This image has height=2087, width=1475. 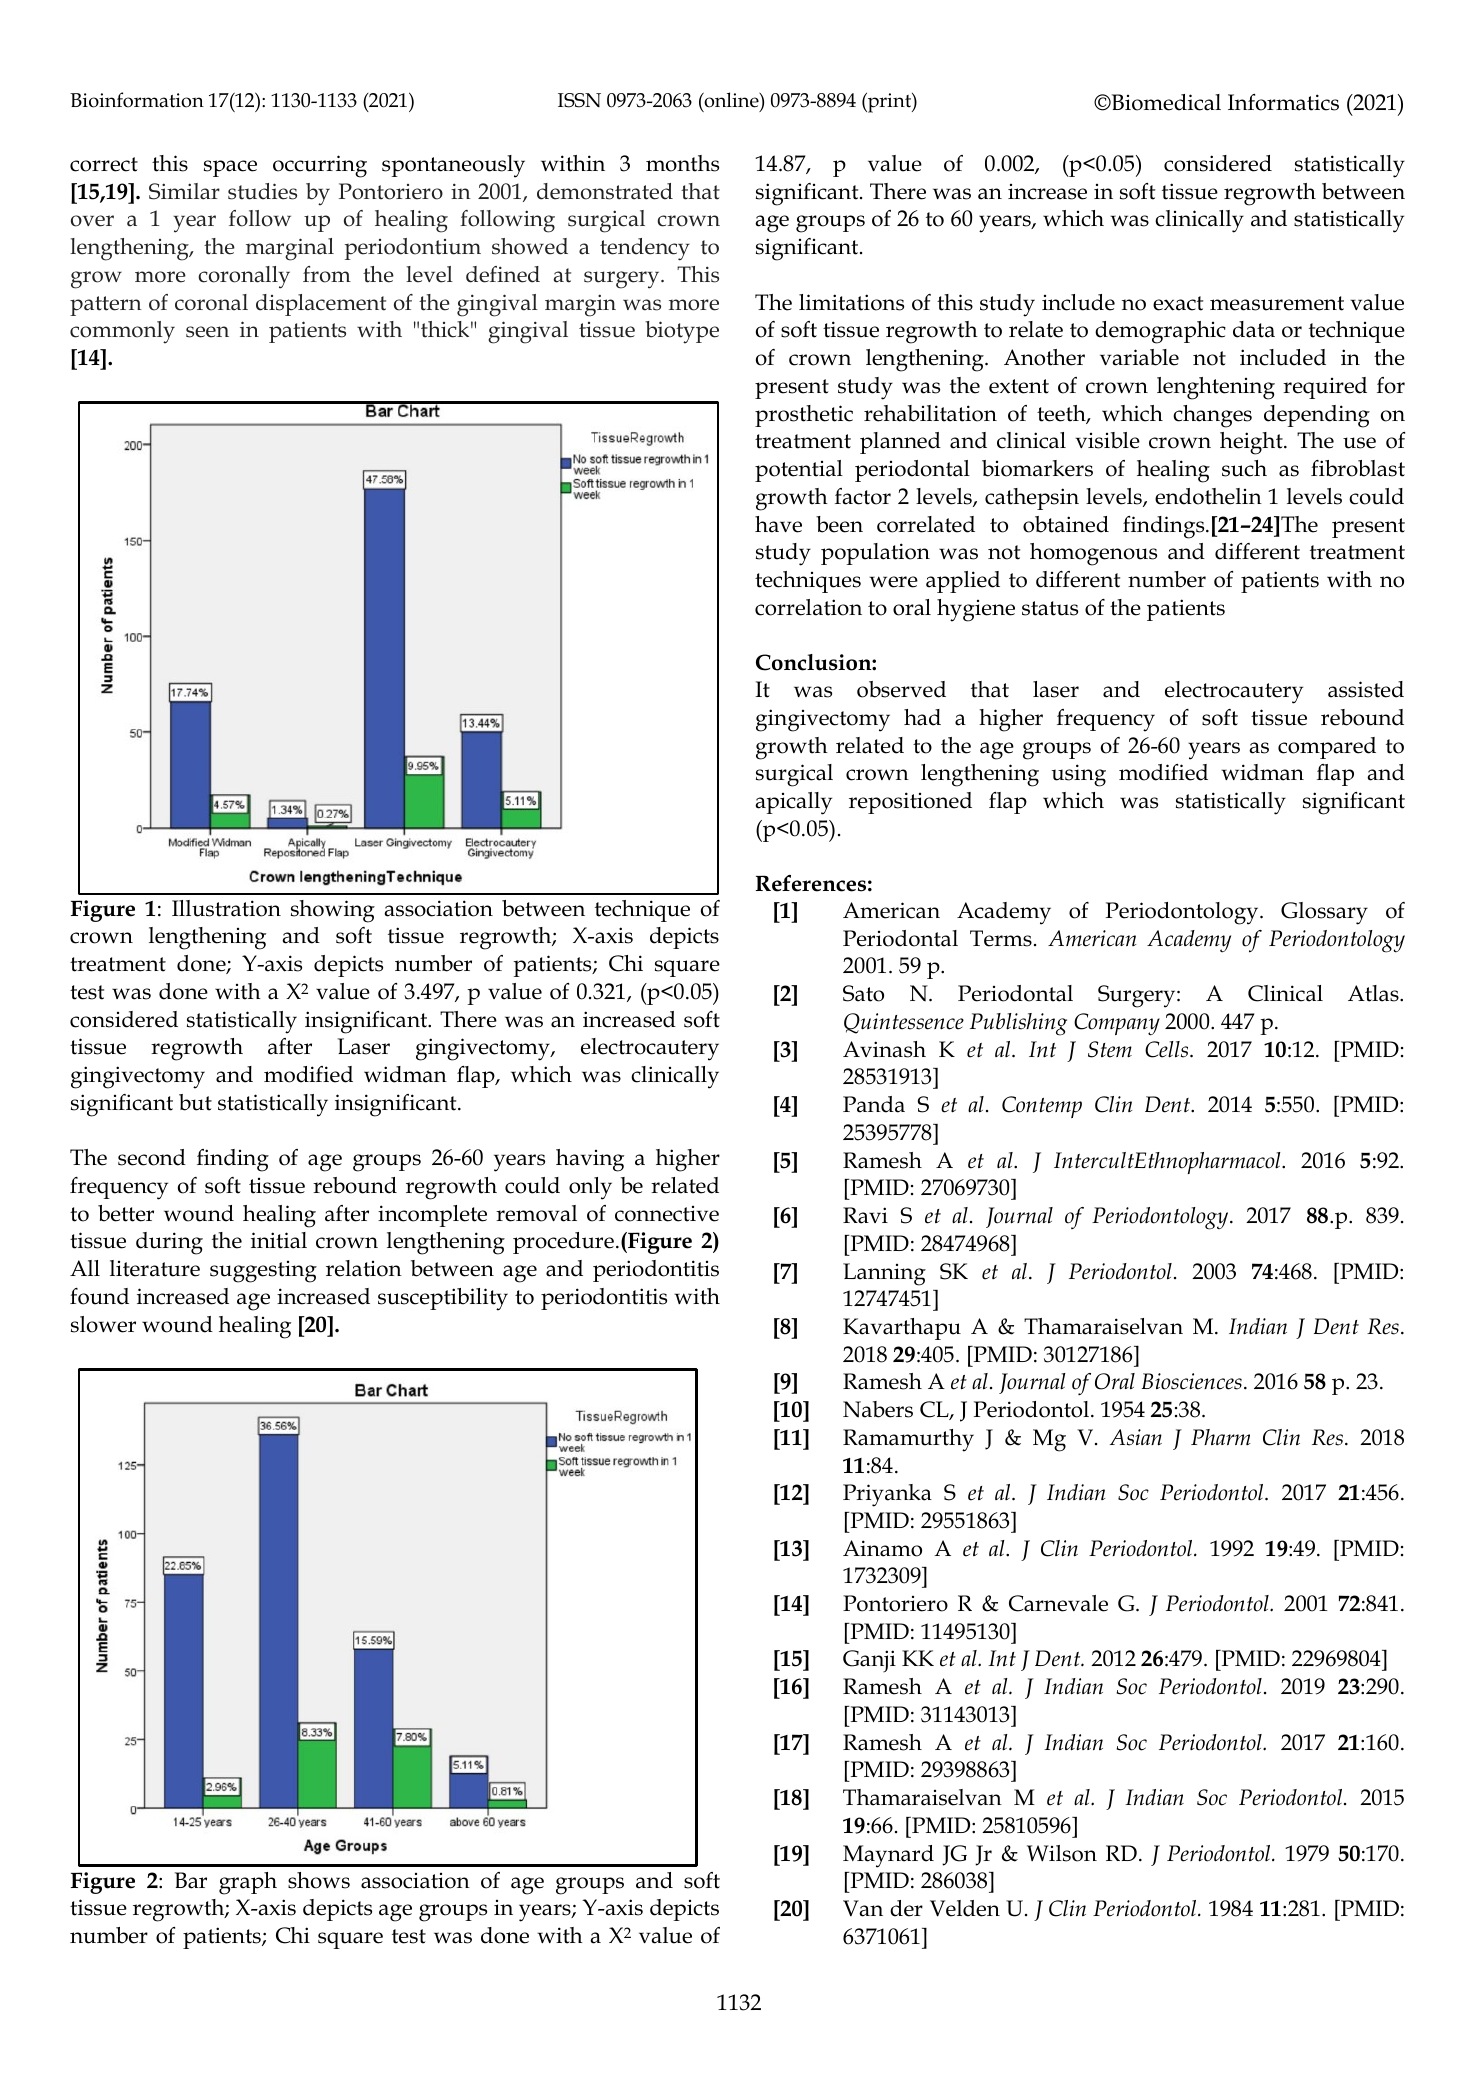 What do you see at coordinates (1168, 1049) in the image?
I see `Cells` at bounding box center [1168, 1049].
